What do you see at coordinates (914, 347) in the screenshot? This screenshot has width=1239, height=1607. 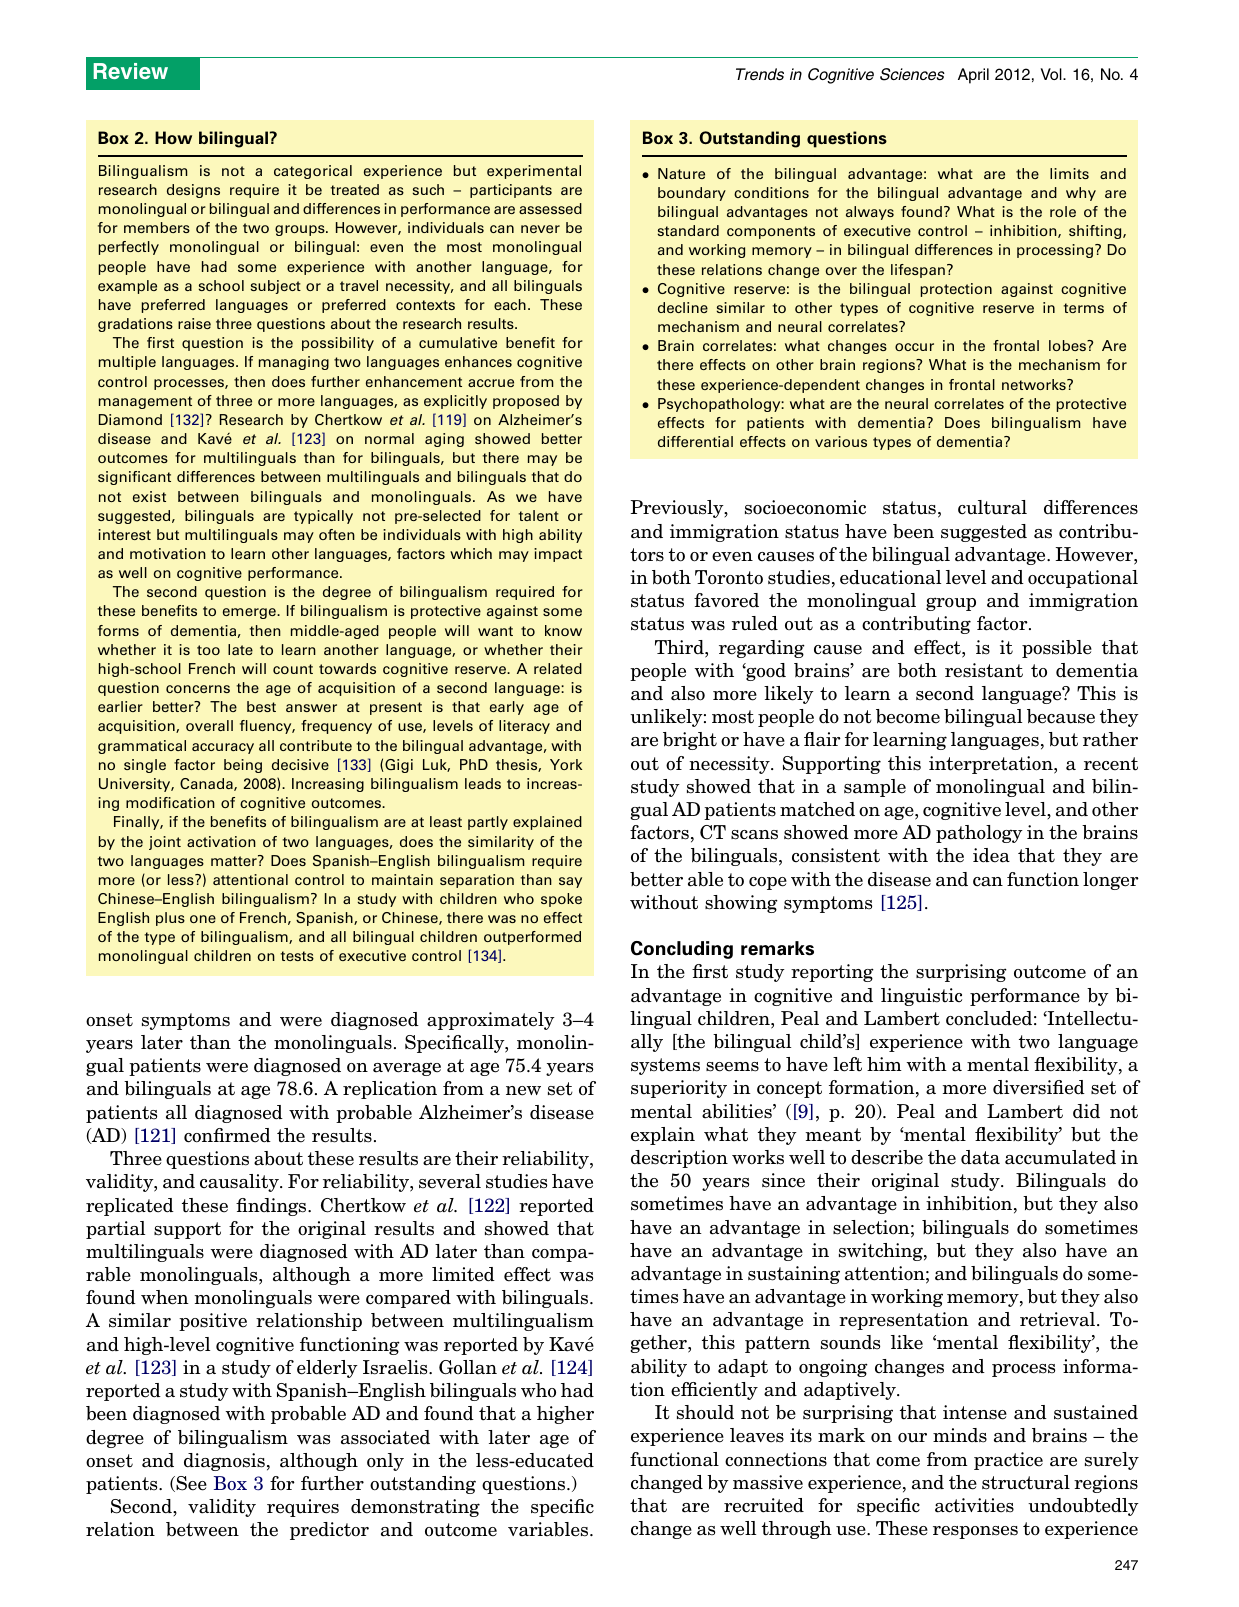 I see `occur` at bounding box center [914, 347].
